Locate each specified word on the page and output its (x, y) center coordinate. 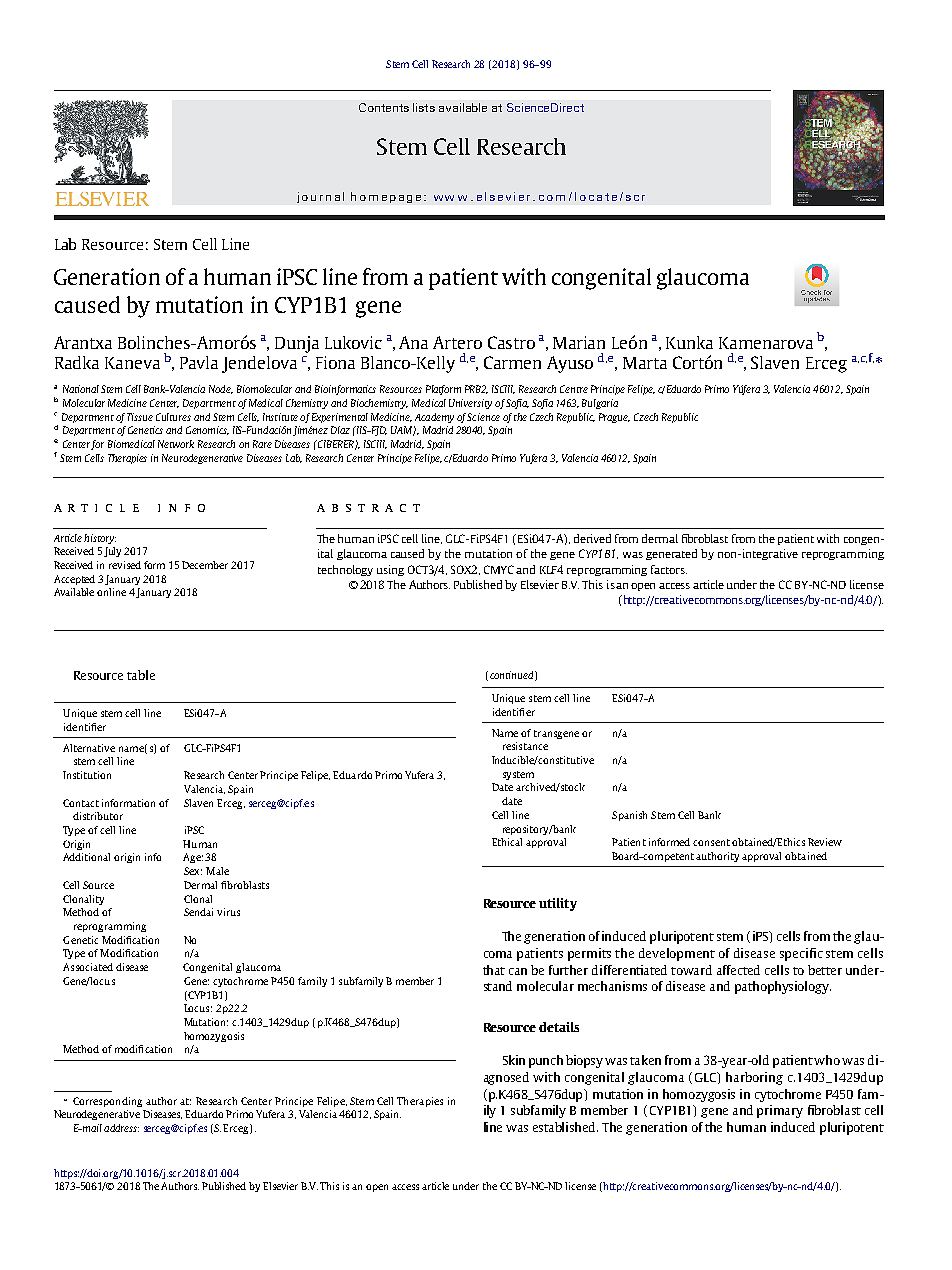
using (390, 570)
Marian (579, 342)
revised (125, 565)
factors (669, 569)
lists (424, 107)
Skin (514, 1060)
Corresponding (107, 1102)
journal (320, 197)
